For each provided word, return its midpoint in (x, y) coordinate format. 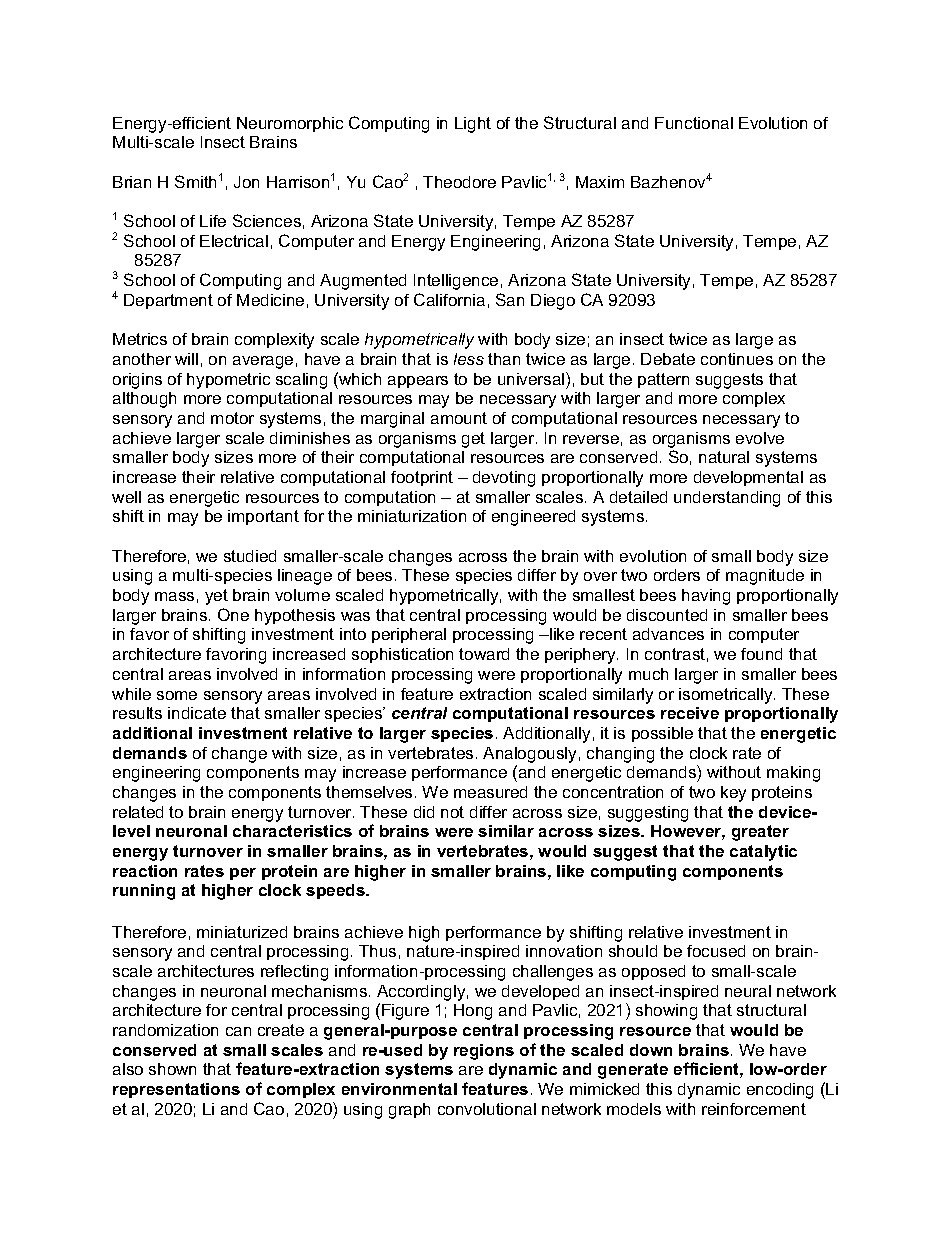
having (706, 597)
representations (176, 1090)
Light (473, 125)
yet (216, 597)
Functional (694, 123)
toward (484, 654)
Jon (246, 182)
